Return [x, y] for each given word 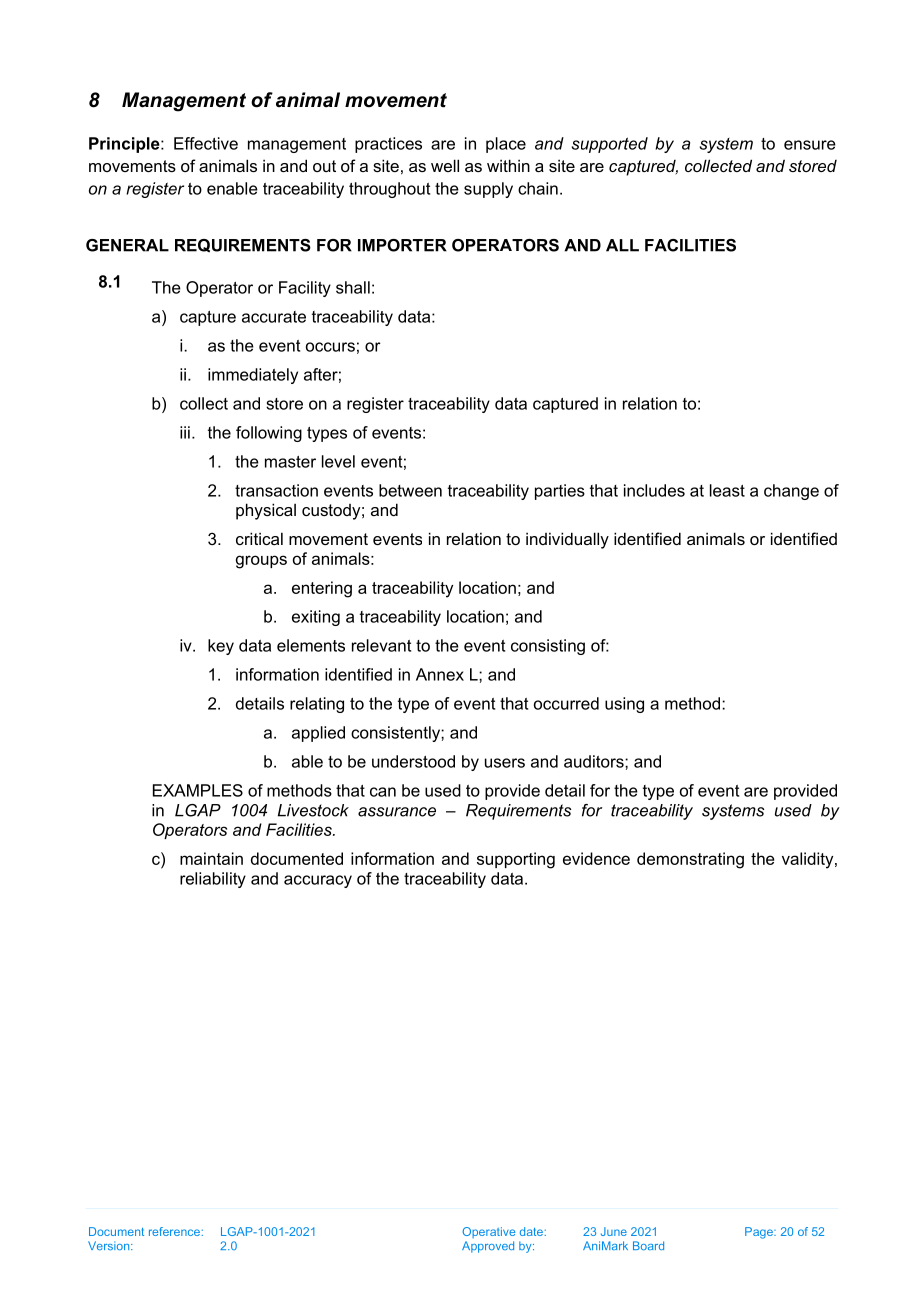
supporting [516, 860]
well [445, 165]
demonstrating [690, 860]
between [410, 490]
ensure [810, 145]
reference [175, 1231]
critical [259, 538]
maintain [211, 858]
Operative [488, 1232]
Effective [206, 143]
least [727, 490]
